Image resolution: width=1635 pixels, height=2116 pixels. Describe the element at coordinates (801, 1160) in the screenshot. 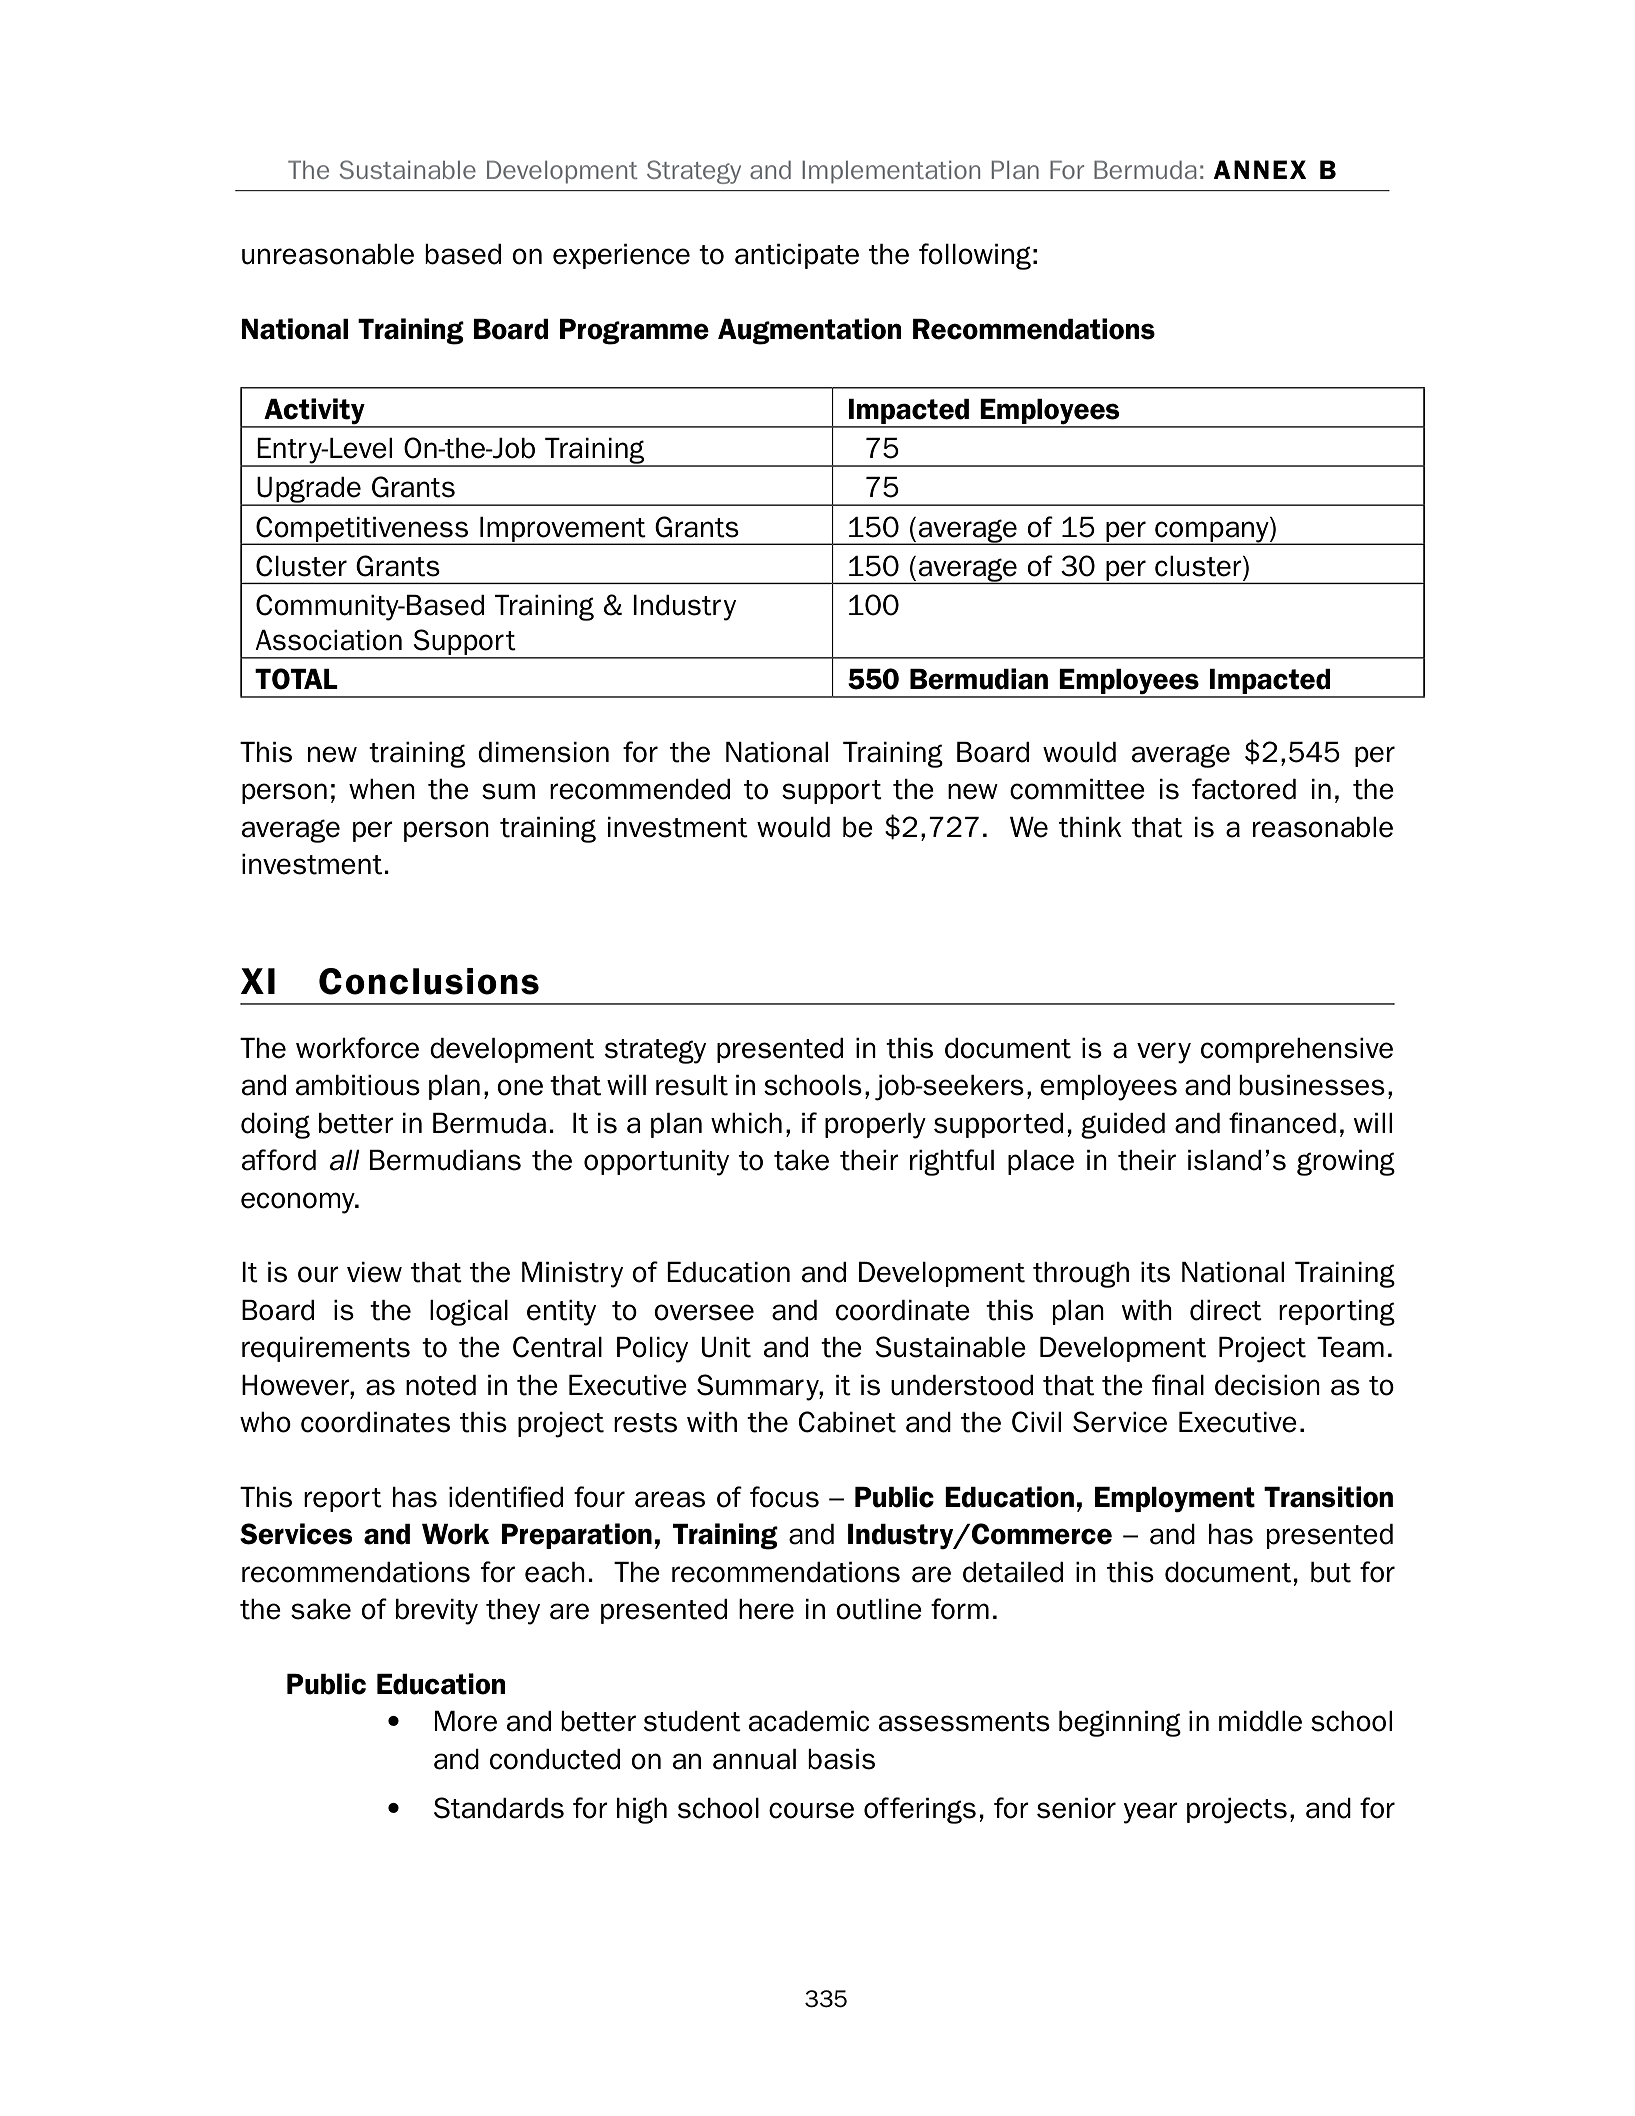

I see `take` at that location.
